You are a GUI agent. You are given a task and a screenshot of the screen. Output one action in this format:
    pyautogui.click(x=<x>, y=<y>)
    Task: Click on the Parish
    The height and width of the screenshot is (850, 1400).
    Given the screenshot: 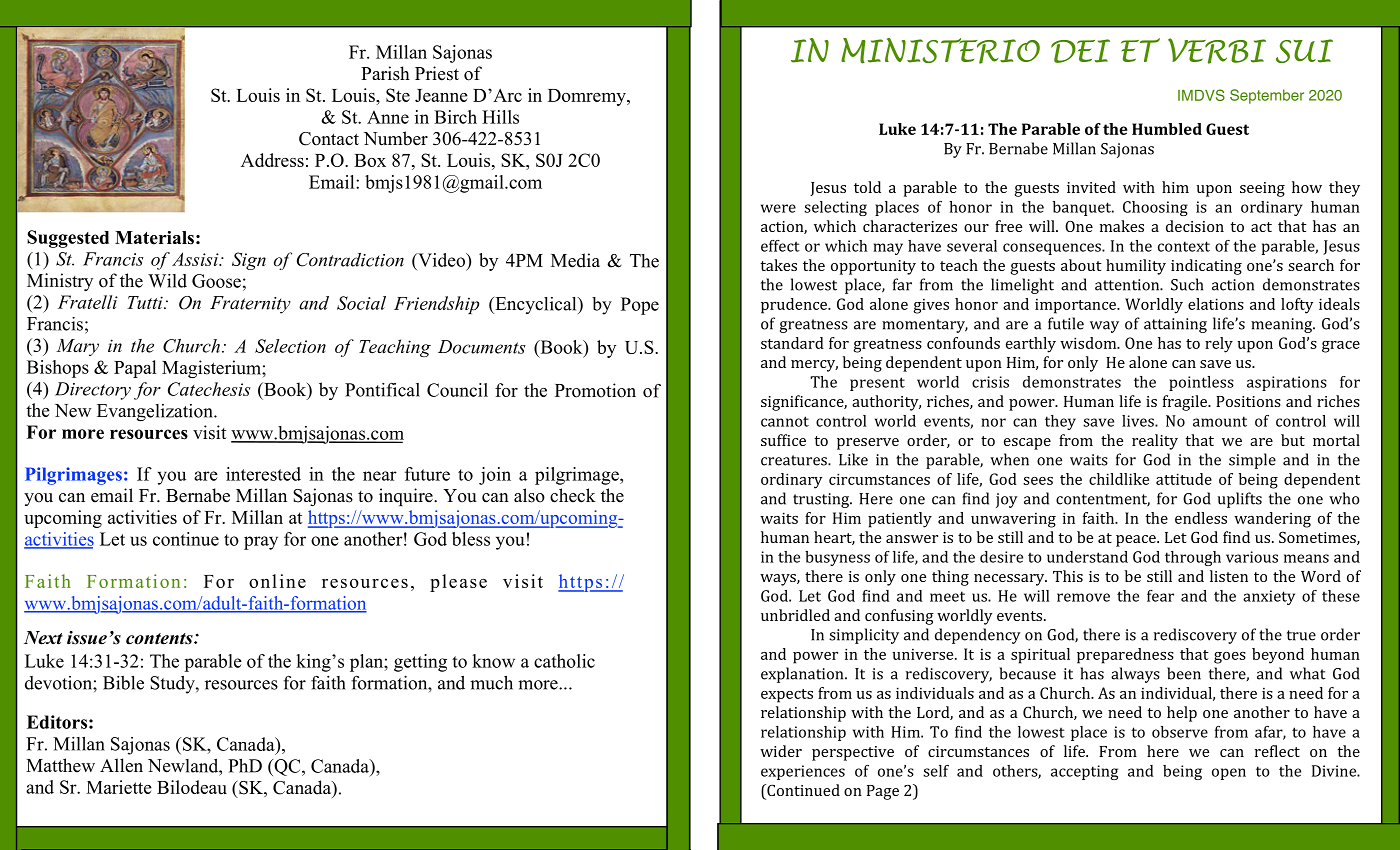 What is the action you would take?
    pyautogui.click(x=385, y=73)
